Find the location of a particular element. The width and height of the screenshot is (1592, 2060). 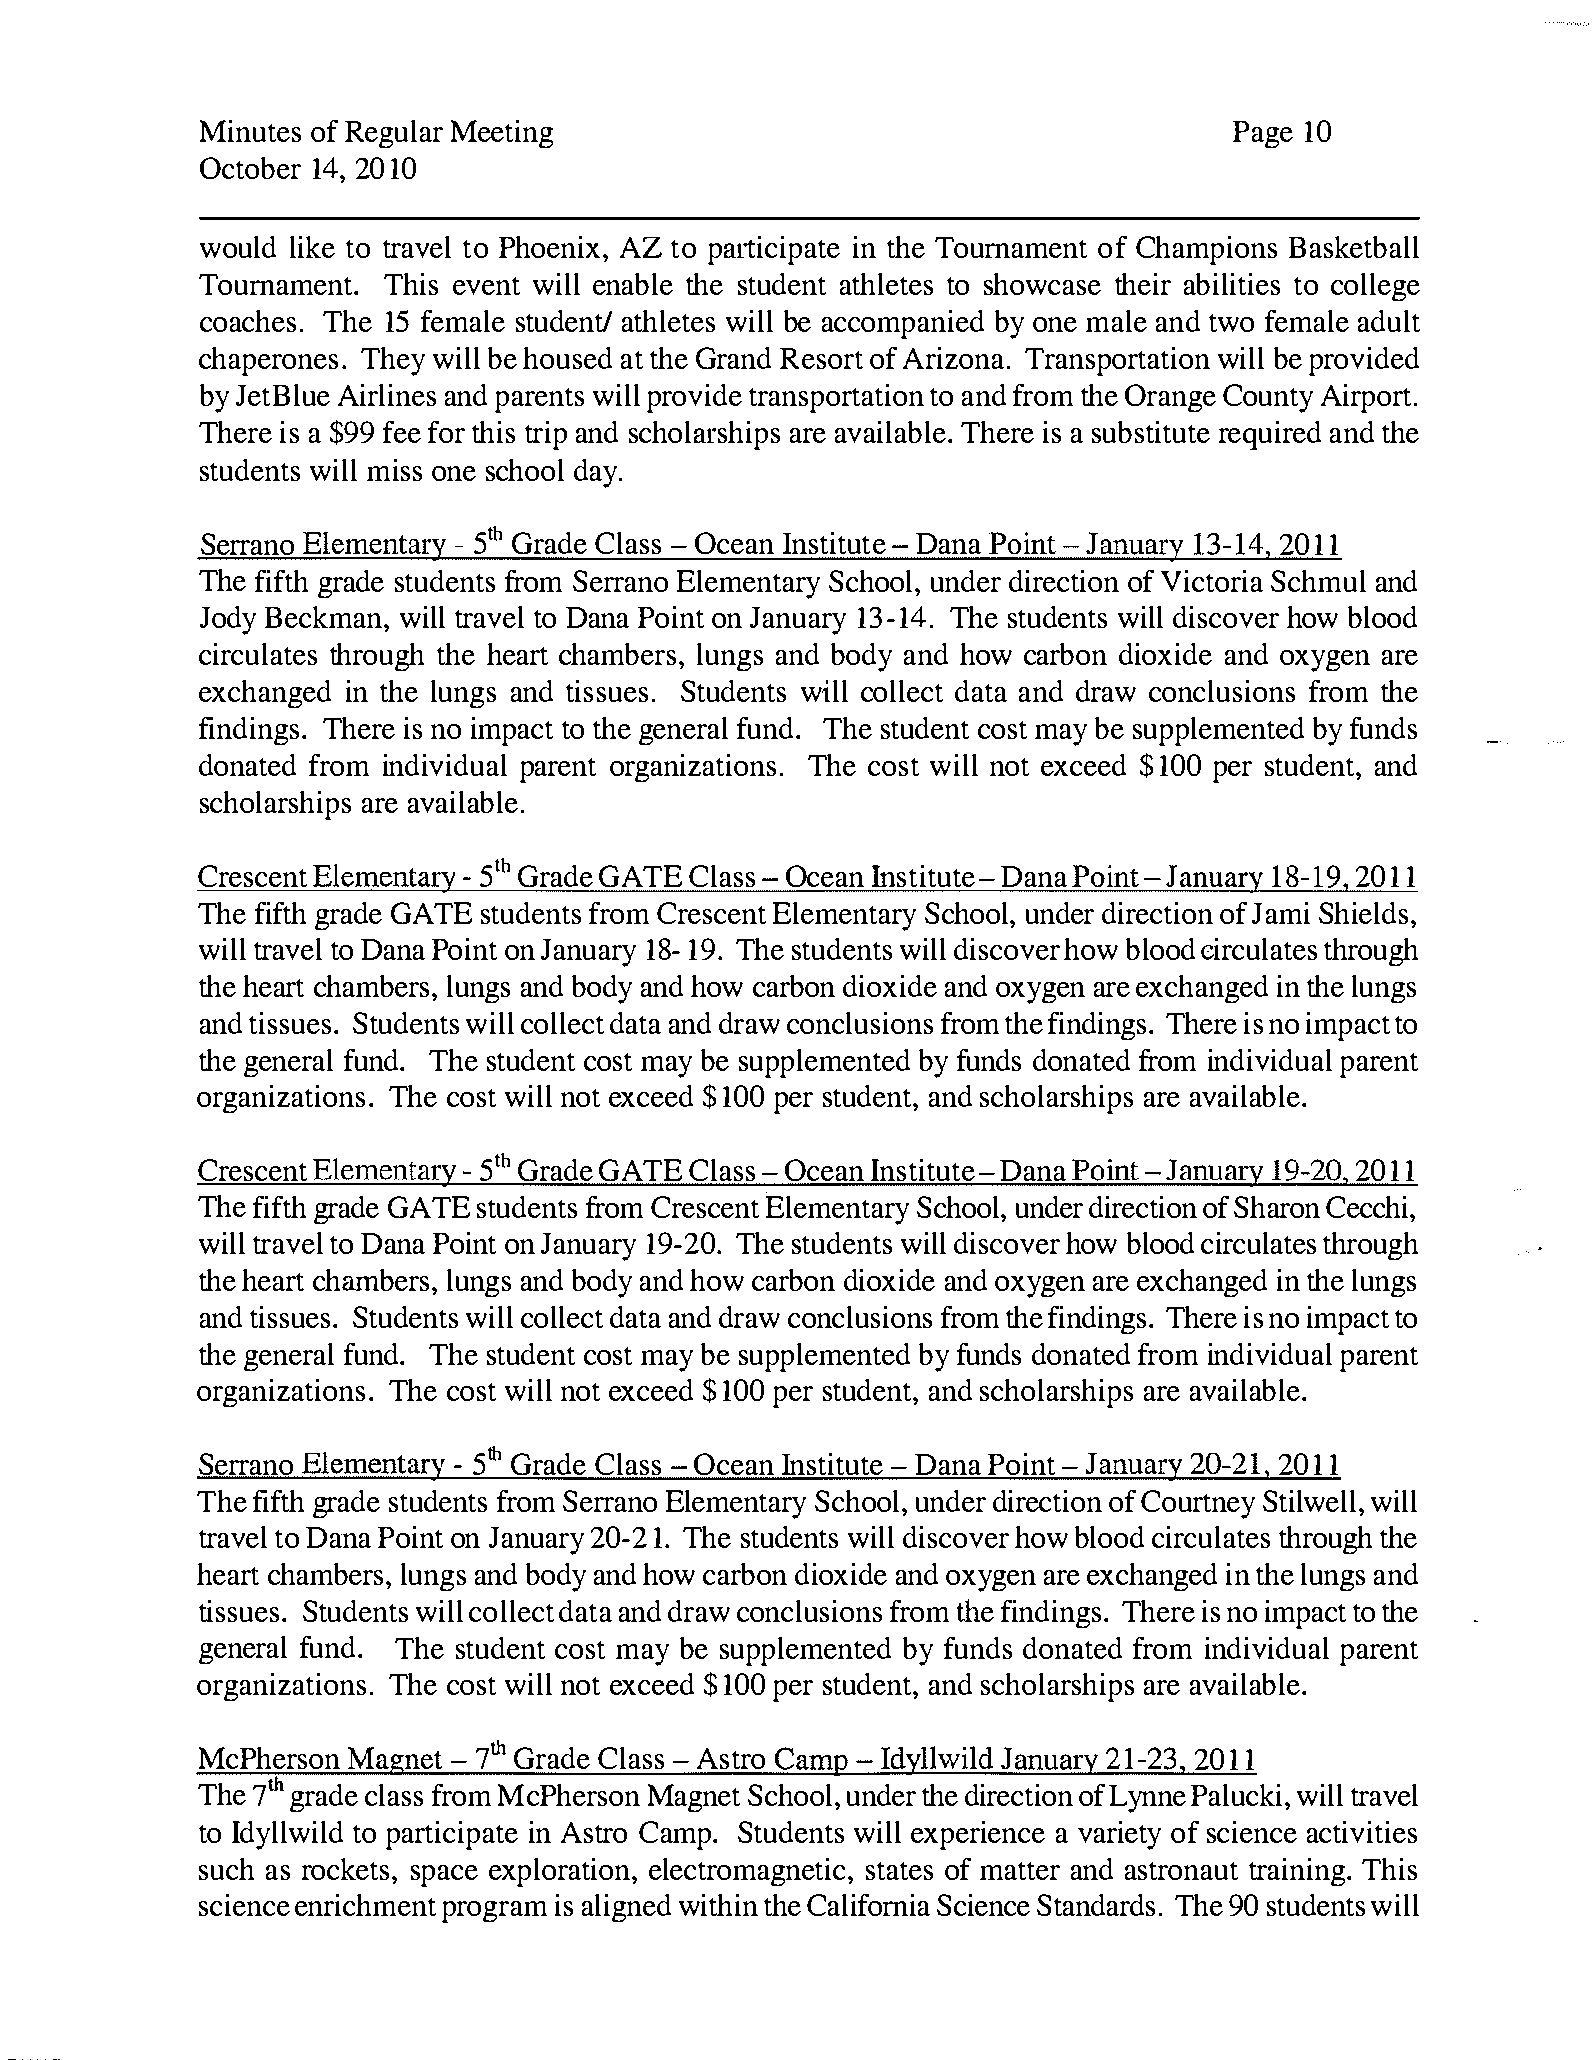

Regular is located at coordinates (394, 134).
